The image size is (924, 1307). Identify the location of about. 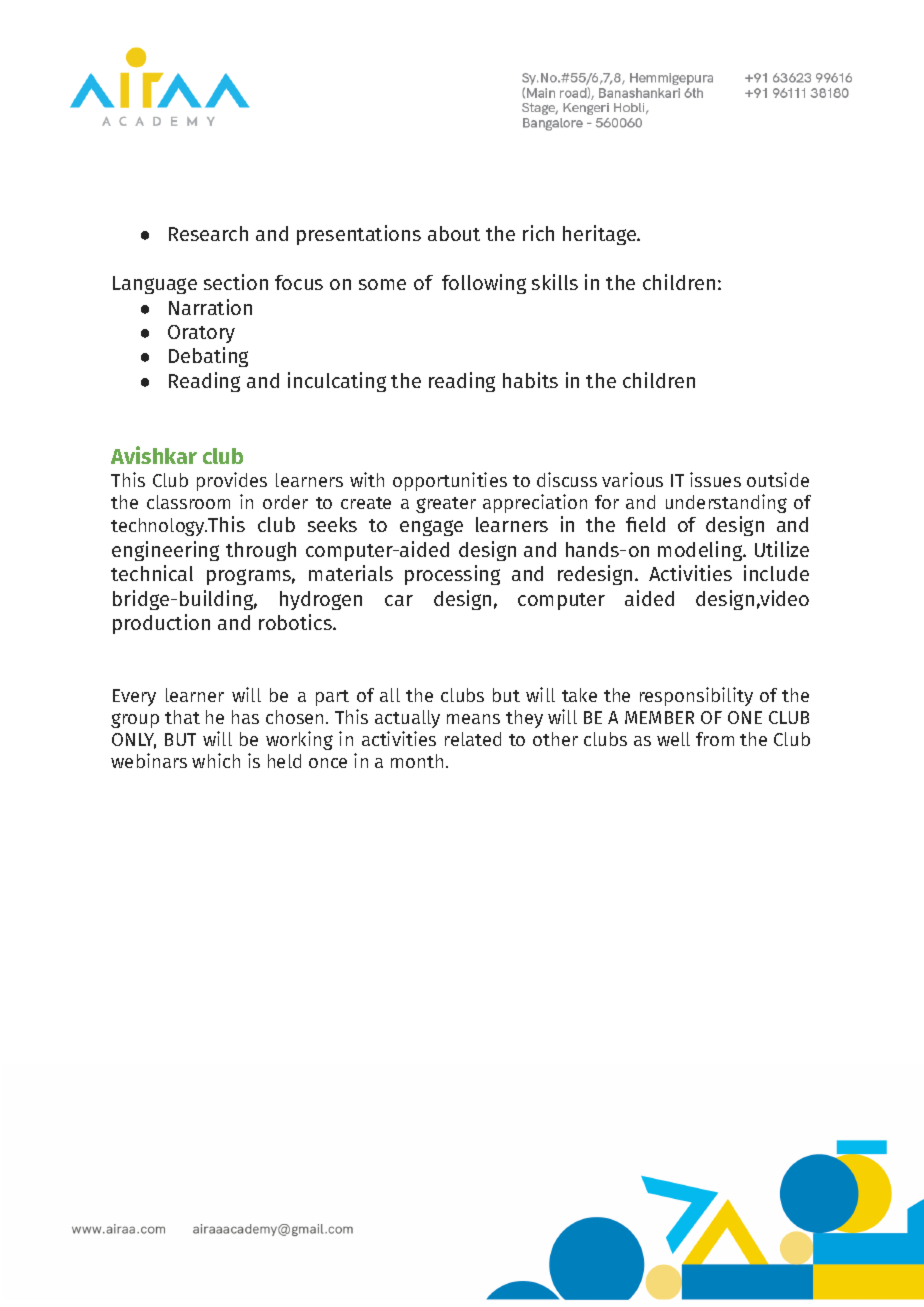
(454, 233).
